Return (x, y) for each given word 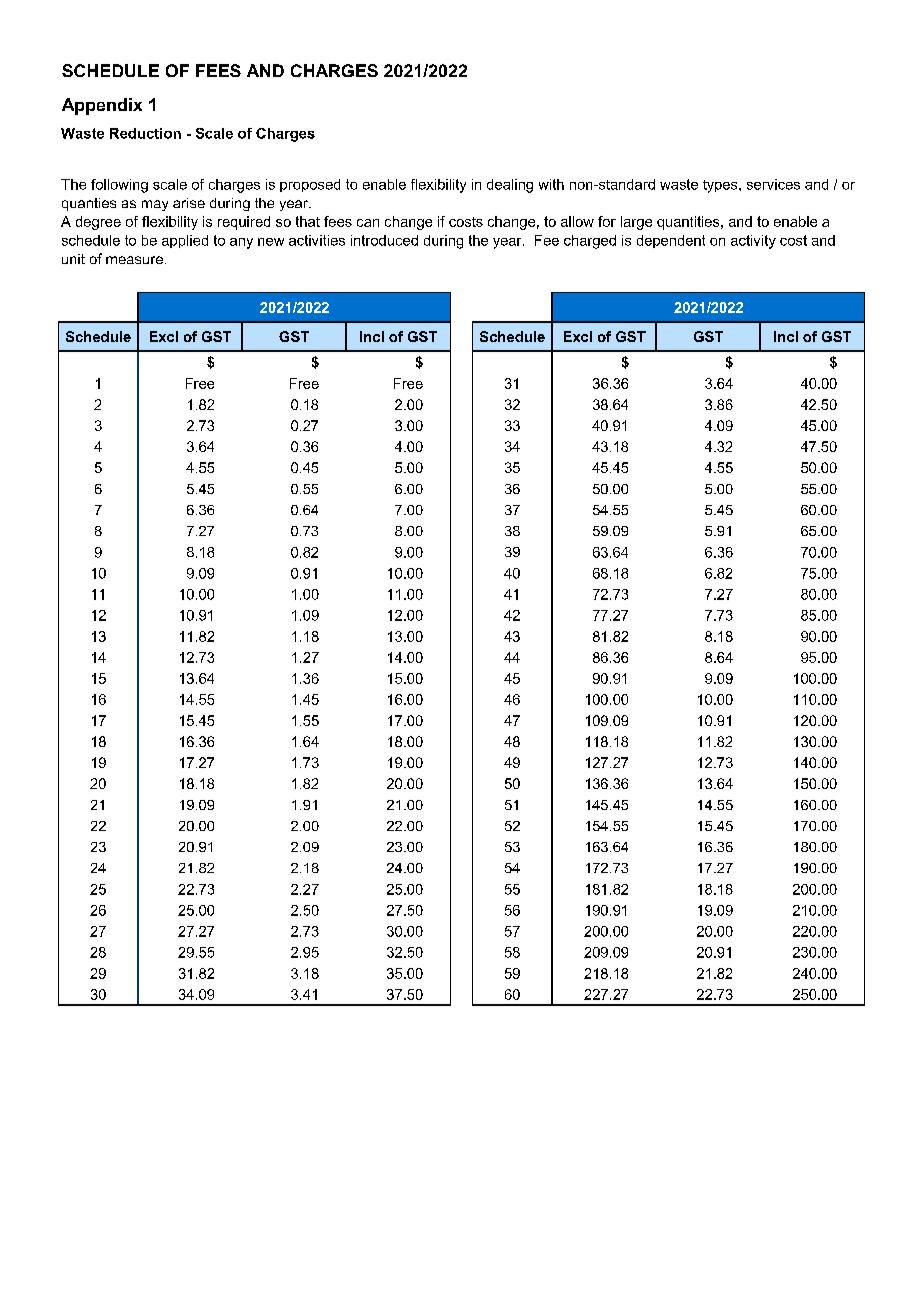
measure (134, 260)
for (607, 221)
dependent (671, 241)
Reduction (145, 133)
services (773, 184)
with (551, 184)
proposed (310, 185)
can (368, 223)
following (119, 186)
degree (98, 223)
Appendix (102, 106)
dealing (510, 186)
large (636, 223)
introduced (384, 240)
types (721, 186)
